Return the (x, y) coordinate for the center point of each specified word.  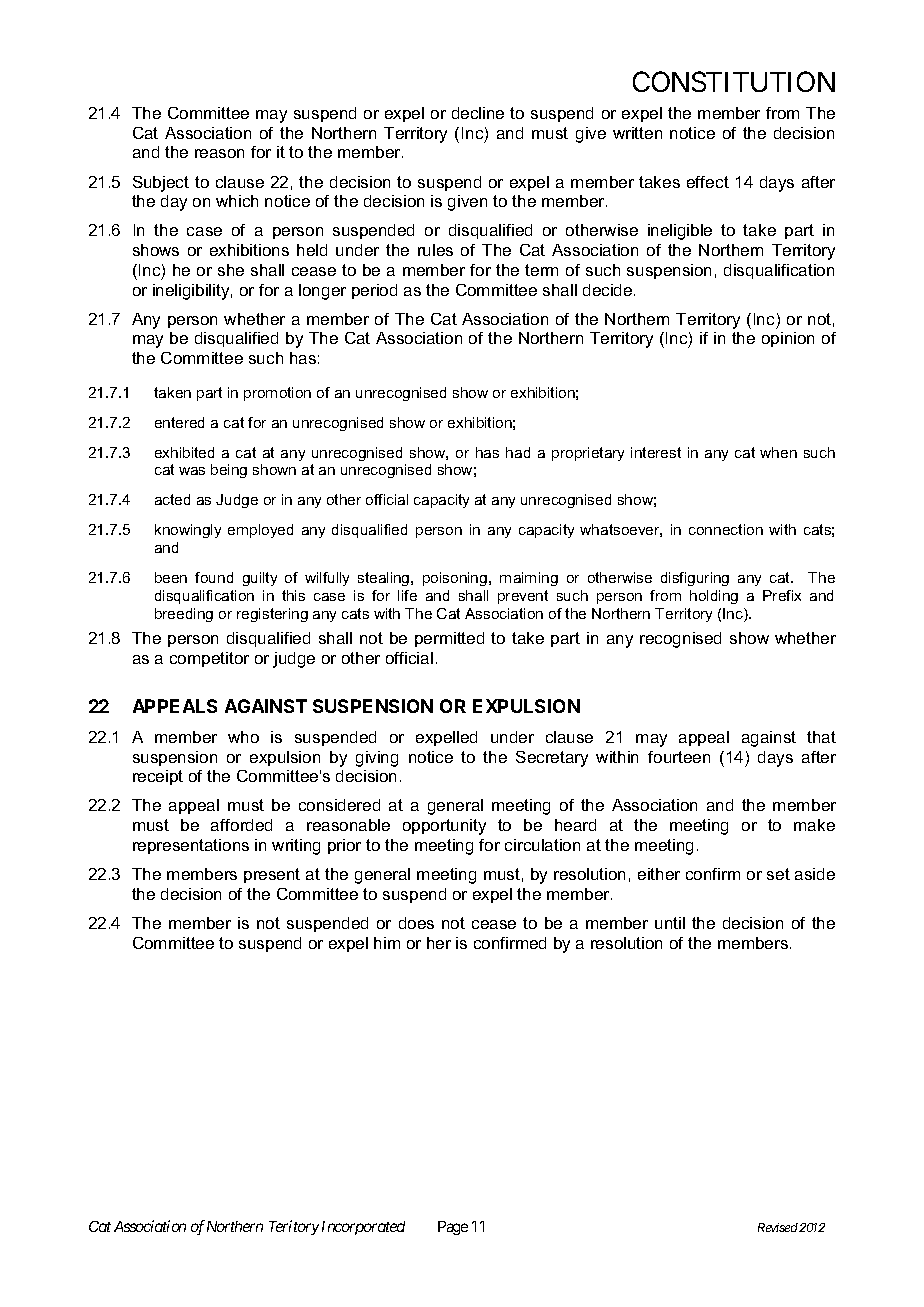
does (416, 923)
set (778, 874)
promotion (277, 394)
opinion (788, 339)
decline (478, 113)
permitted (449, 639)
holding (714, 597)
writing (296, 847)
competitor (209, 659)
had (518, 452)
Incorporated (363, 1228)
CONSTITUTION (734, 81)
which (237, 201)
